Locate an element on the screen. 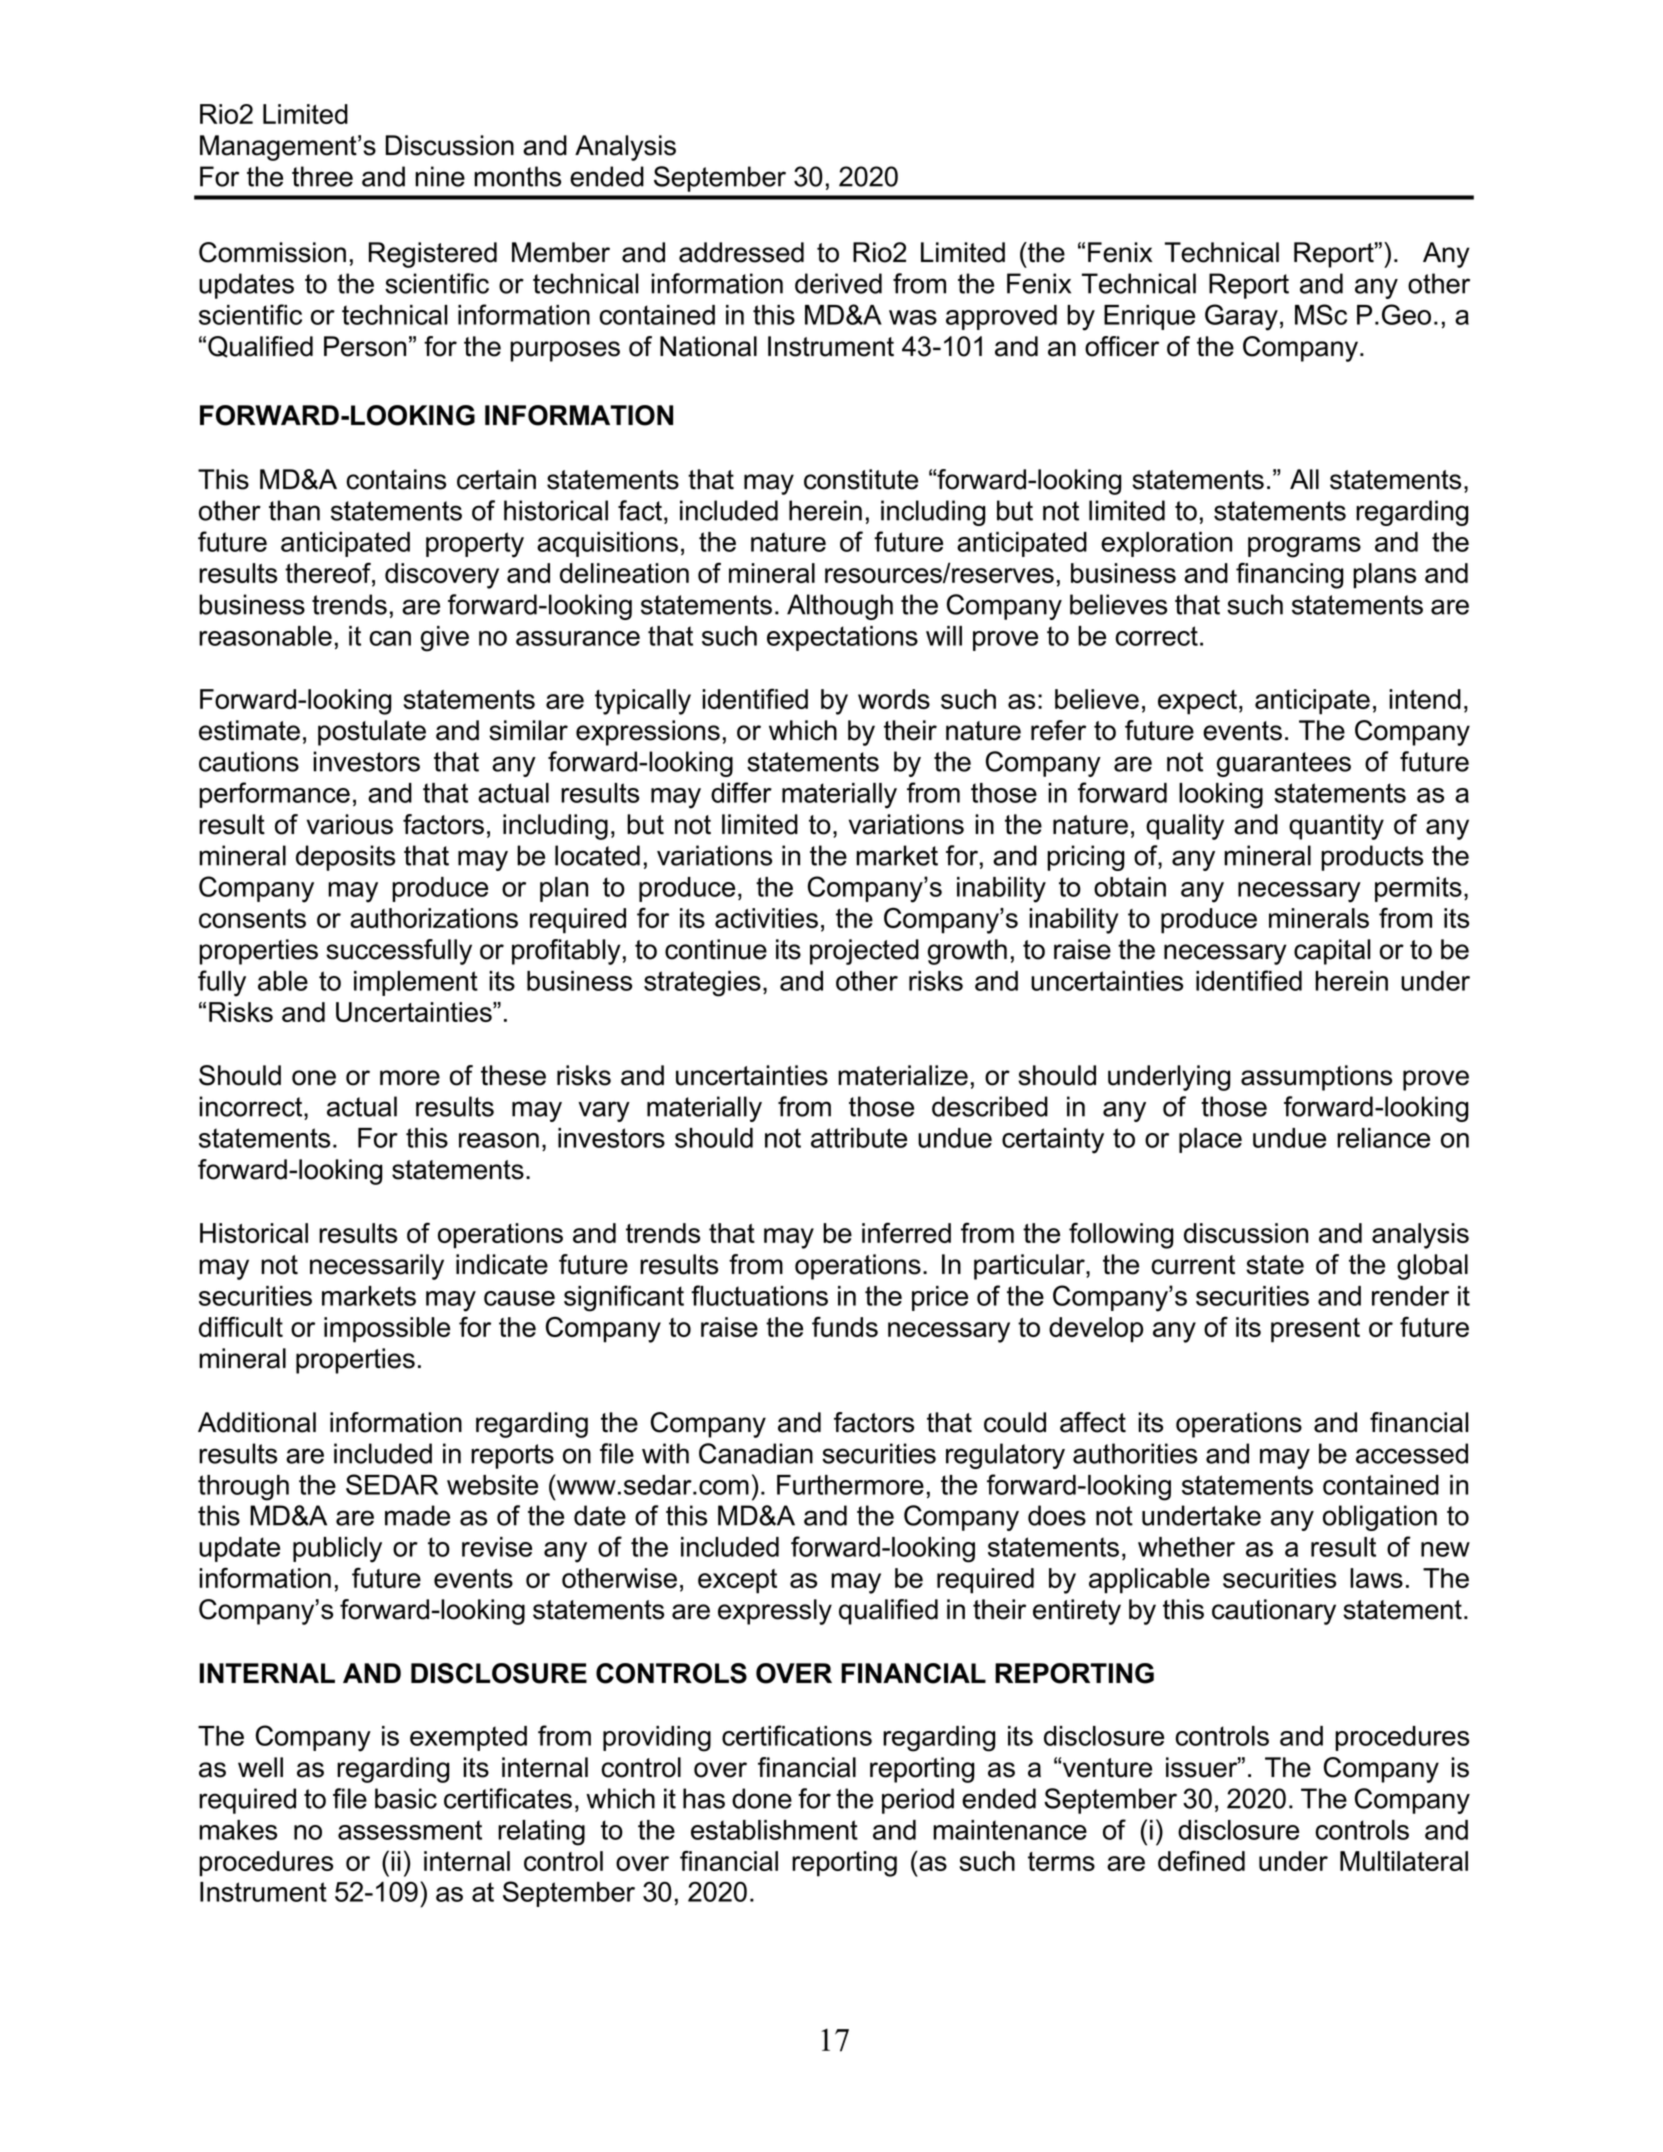 The height and width of the screenshot is (2152, 1663). Enrique is located at coordinates (1149, 317).
